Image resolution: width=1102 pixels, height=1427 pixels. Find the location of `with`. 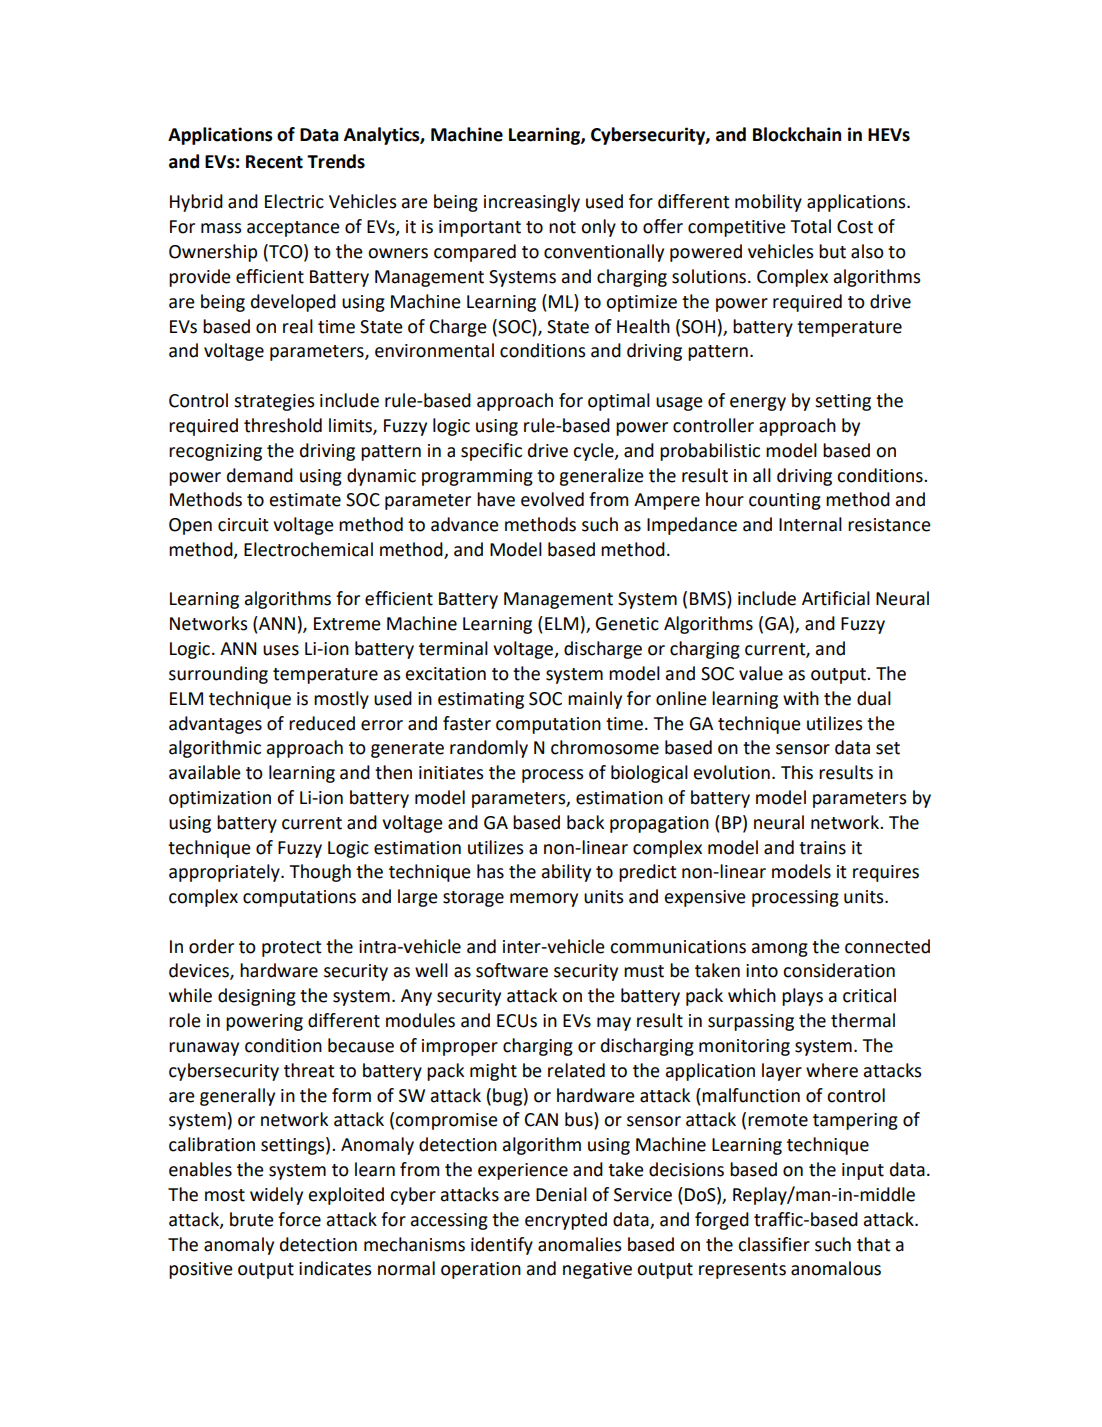

with is located at coordinates (801, 698).
